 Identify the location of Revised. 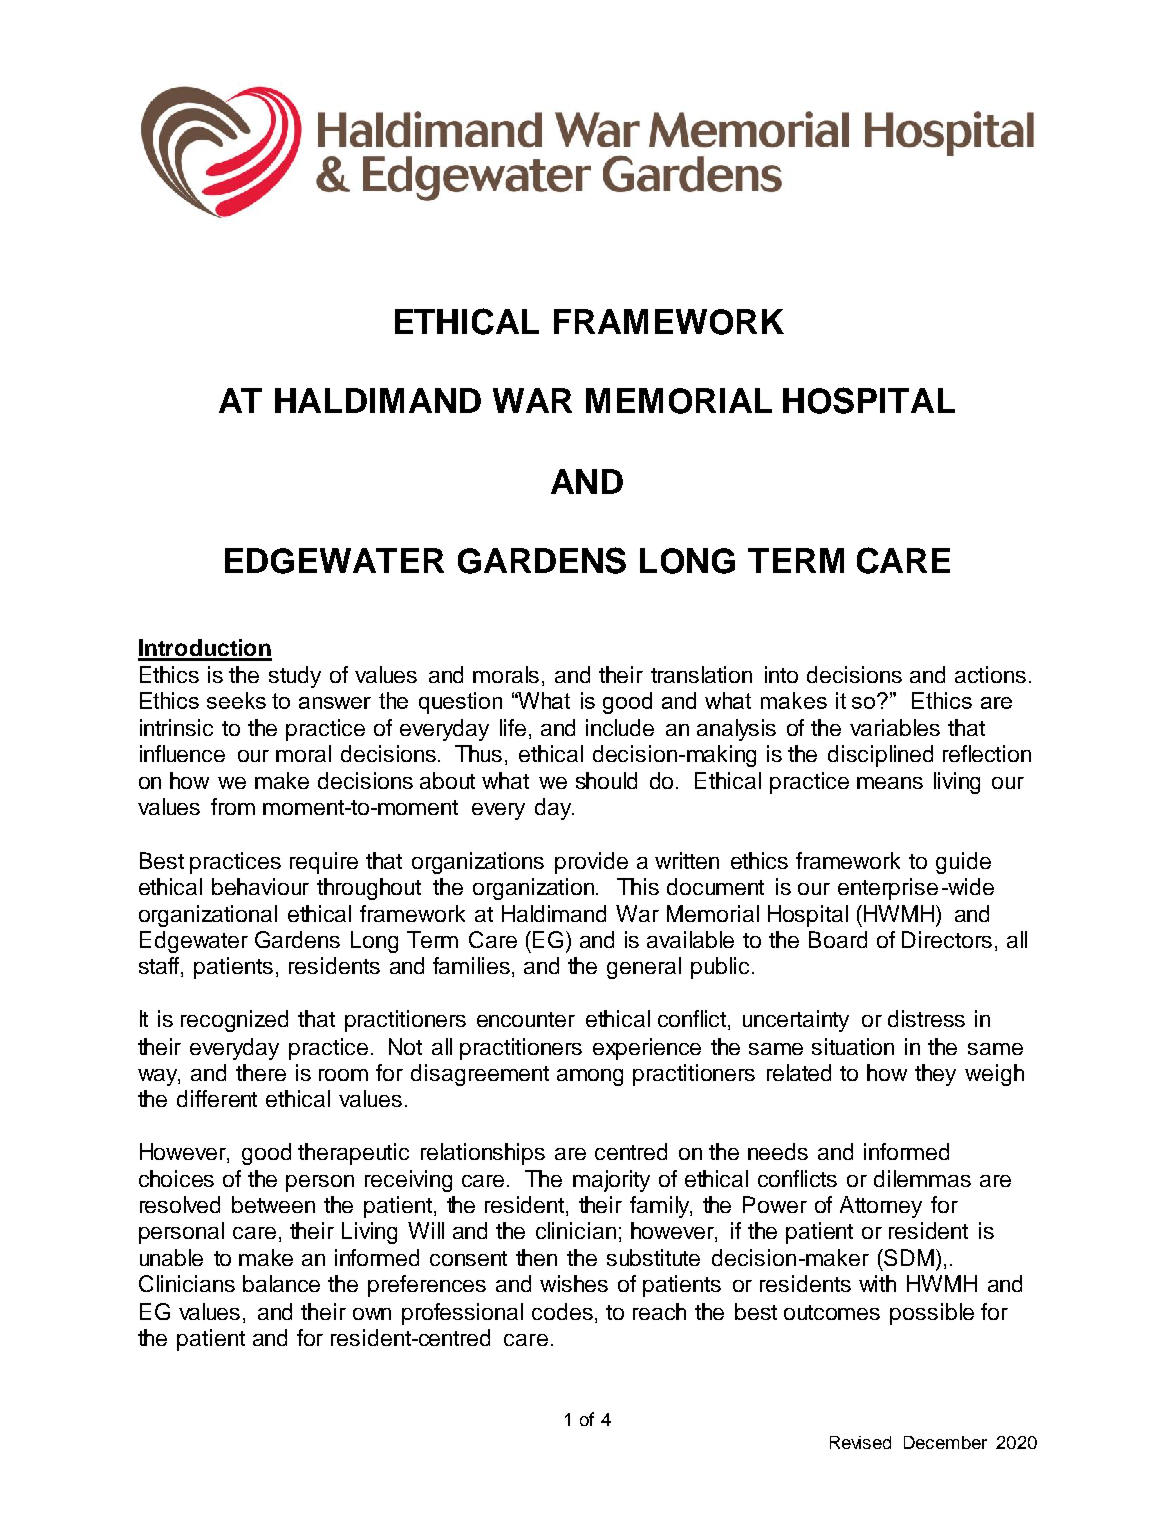
(860, 1442).
